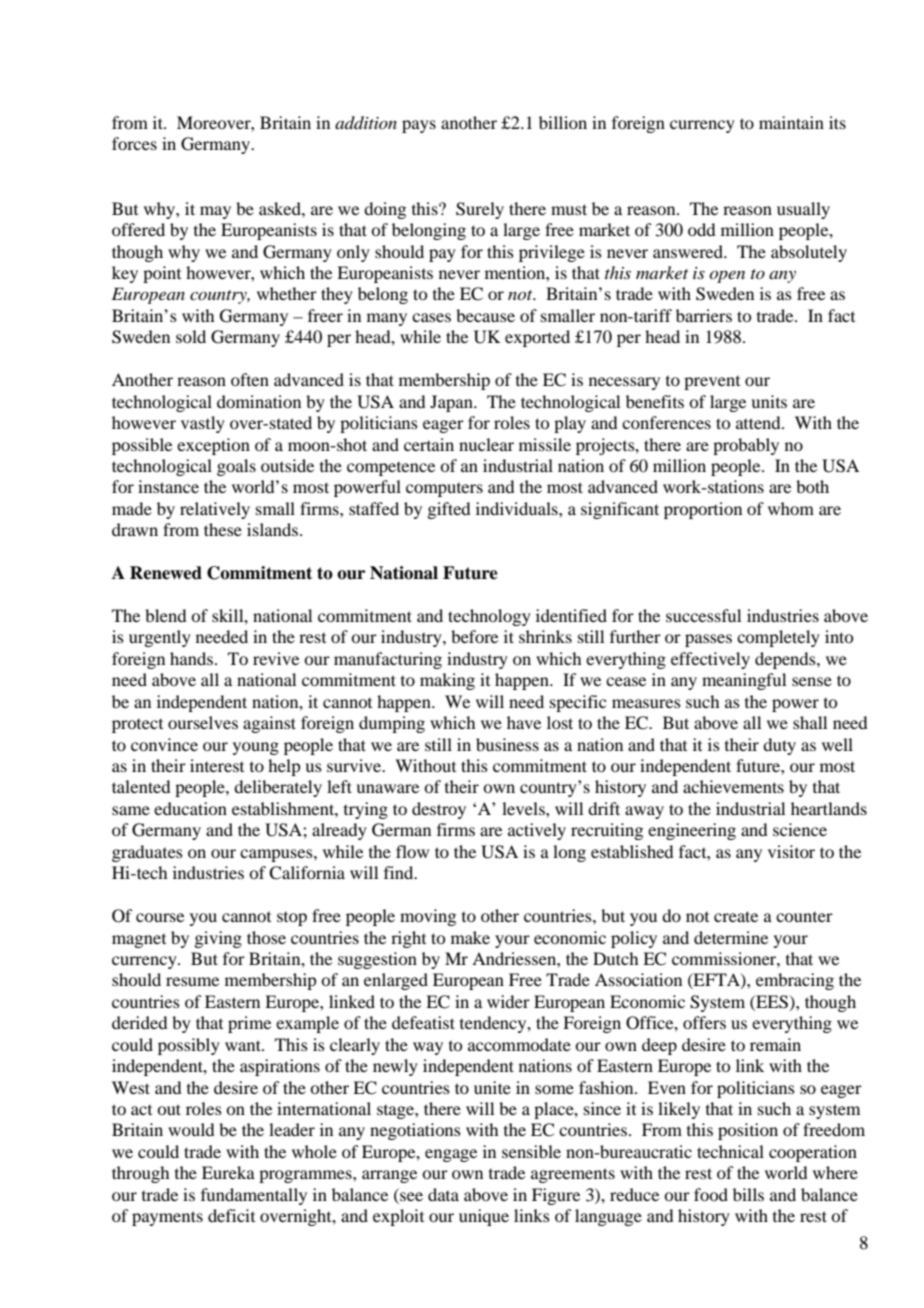 The image size is (924, 1308). Describe the element at coordinates (748, 1194) in the document. I see `bills` at that location.
